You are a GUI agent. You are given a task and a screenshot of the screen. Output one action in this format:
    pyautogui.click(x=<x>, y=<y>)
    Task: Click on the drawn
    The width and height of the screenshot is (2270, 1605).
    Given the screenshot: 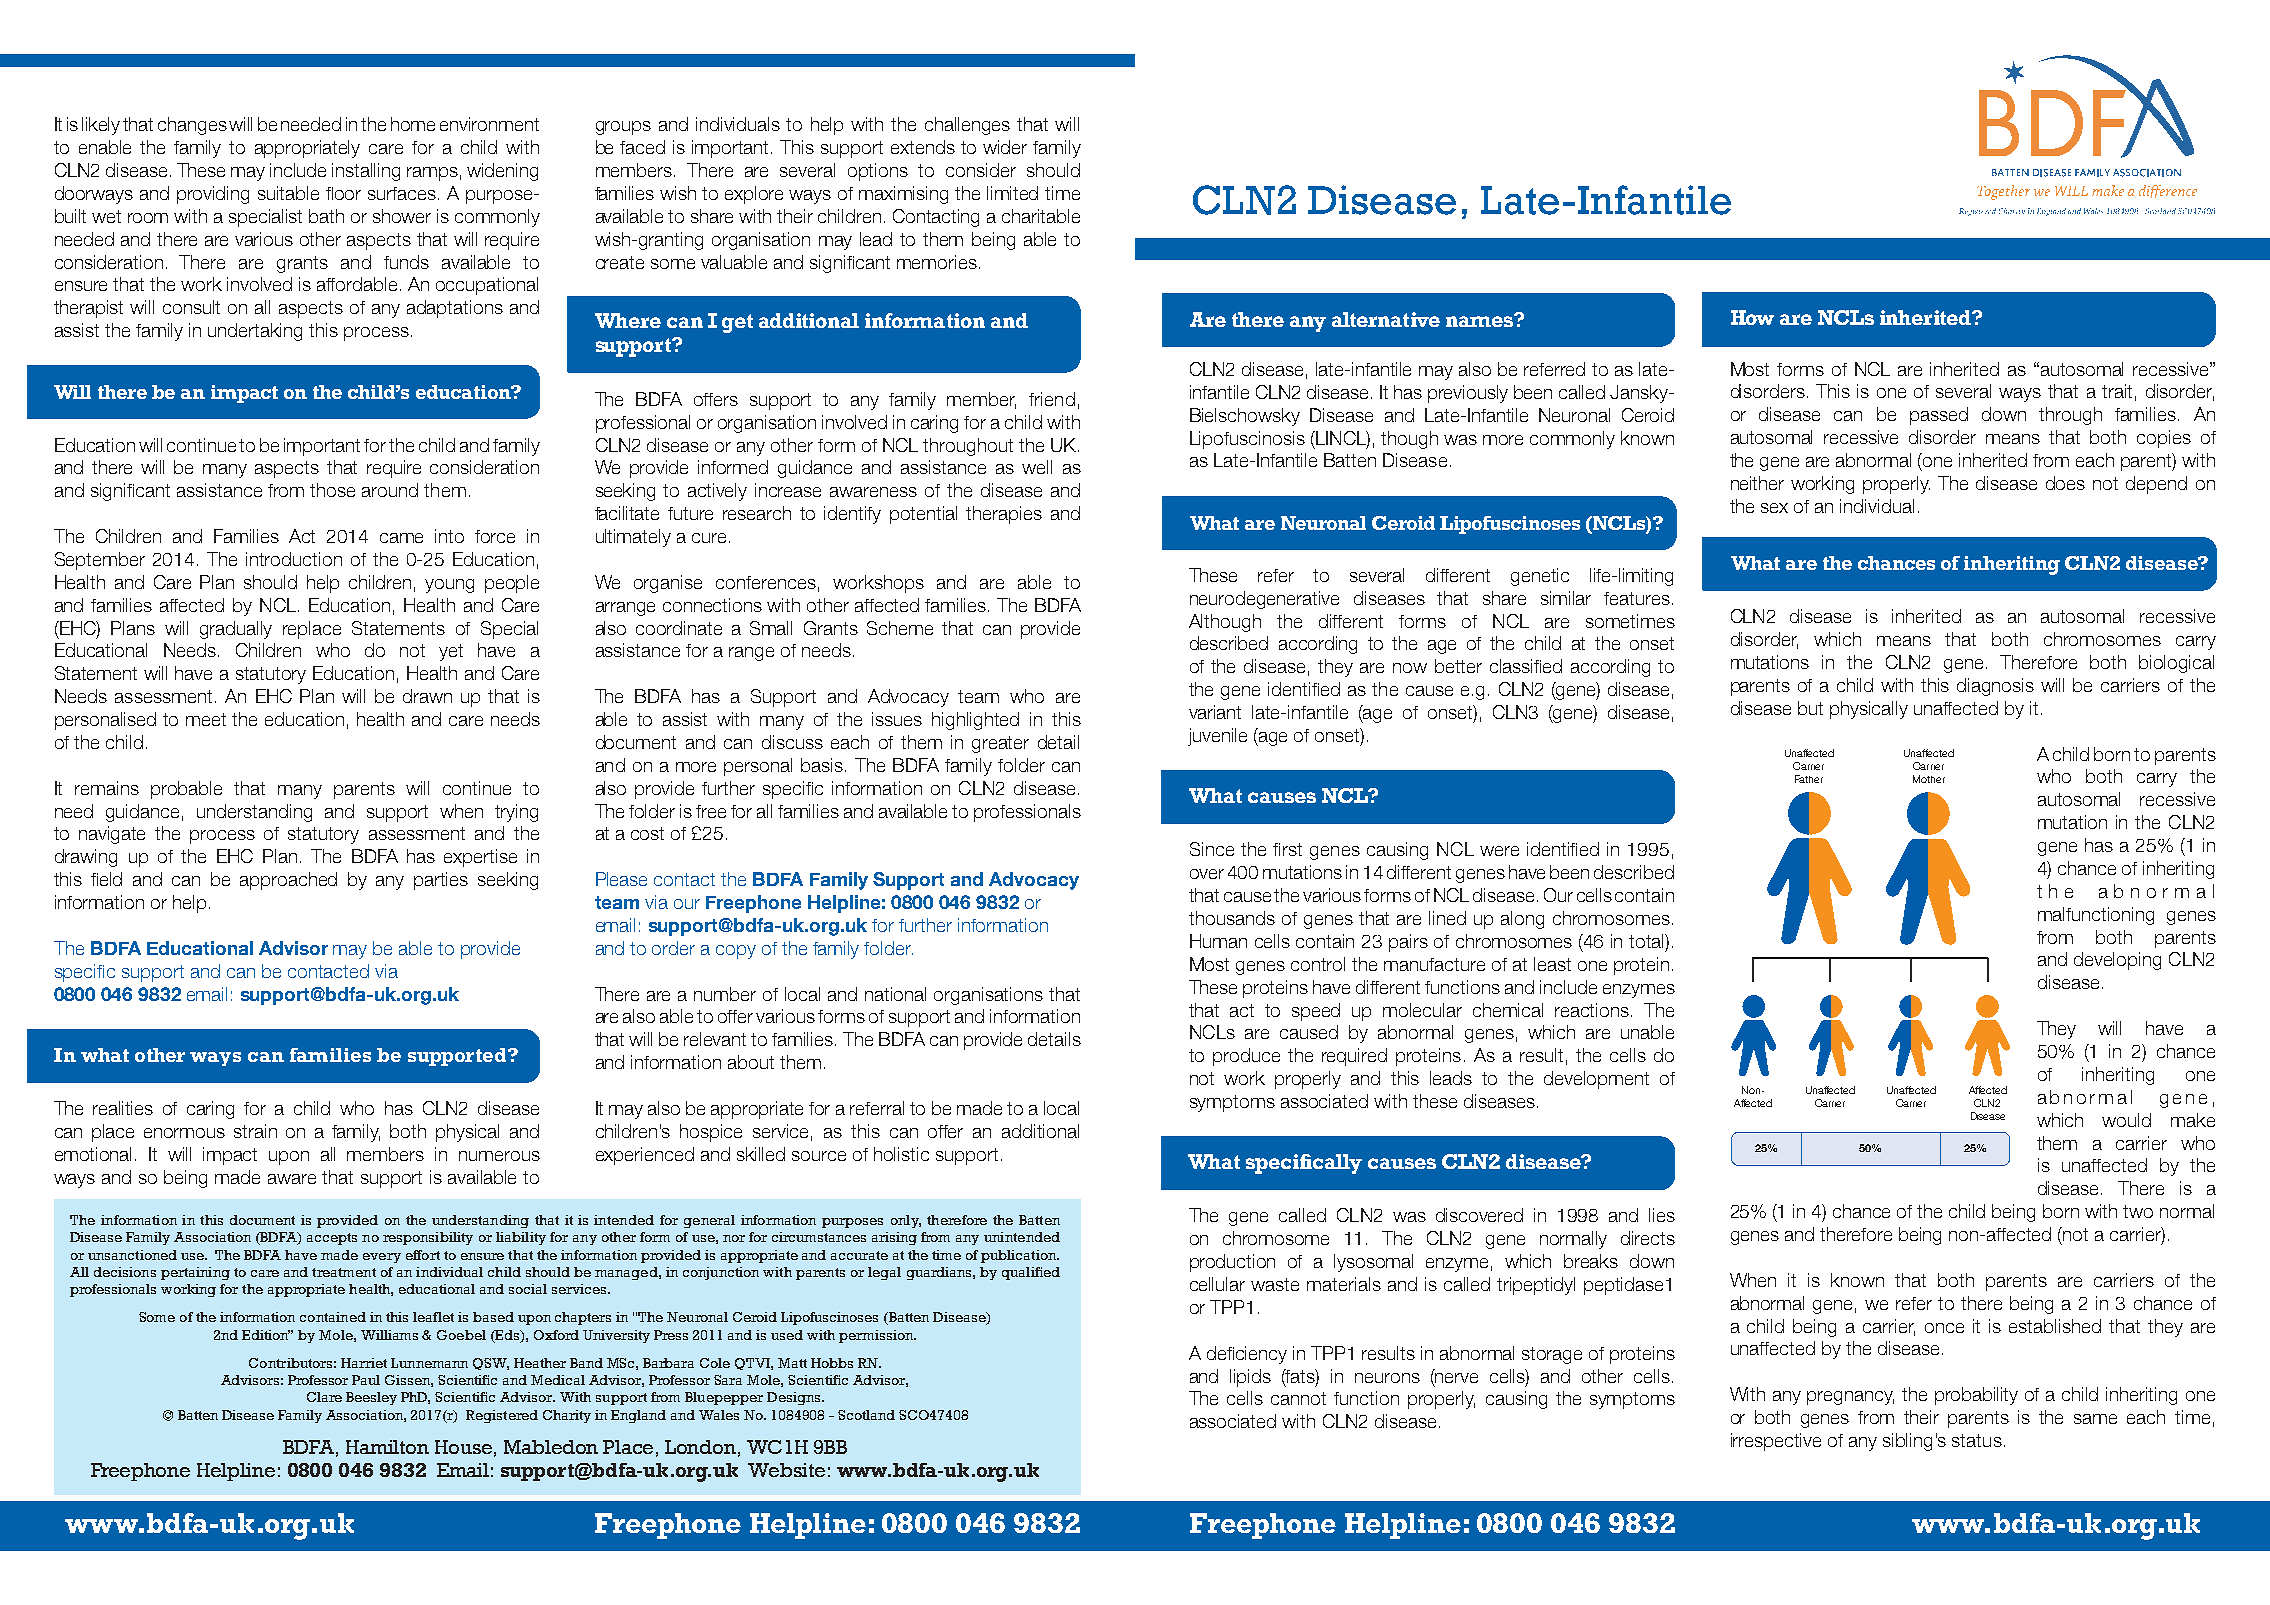 What is the action you would take?
    pyautogui.click(x=427, y=696)
